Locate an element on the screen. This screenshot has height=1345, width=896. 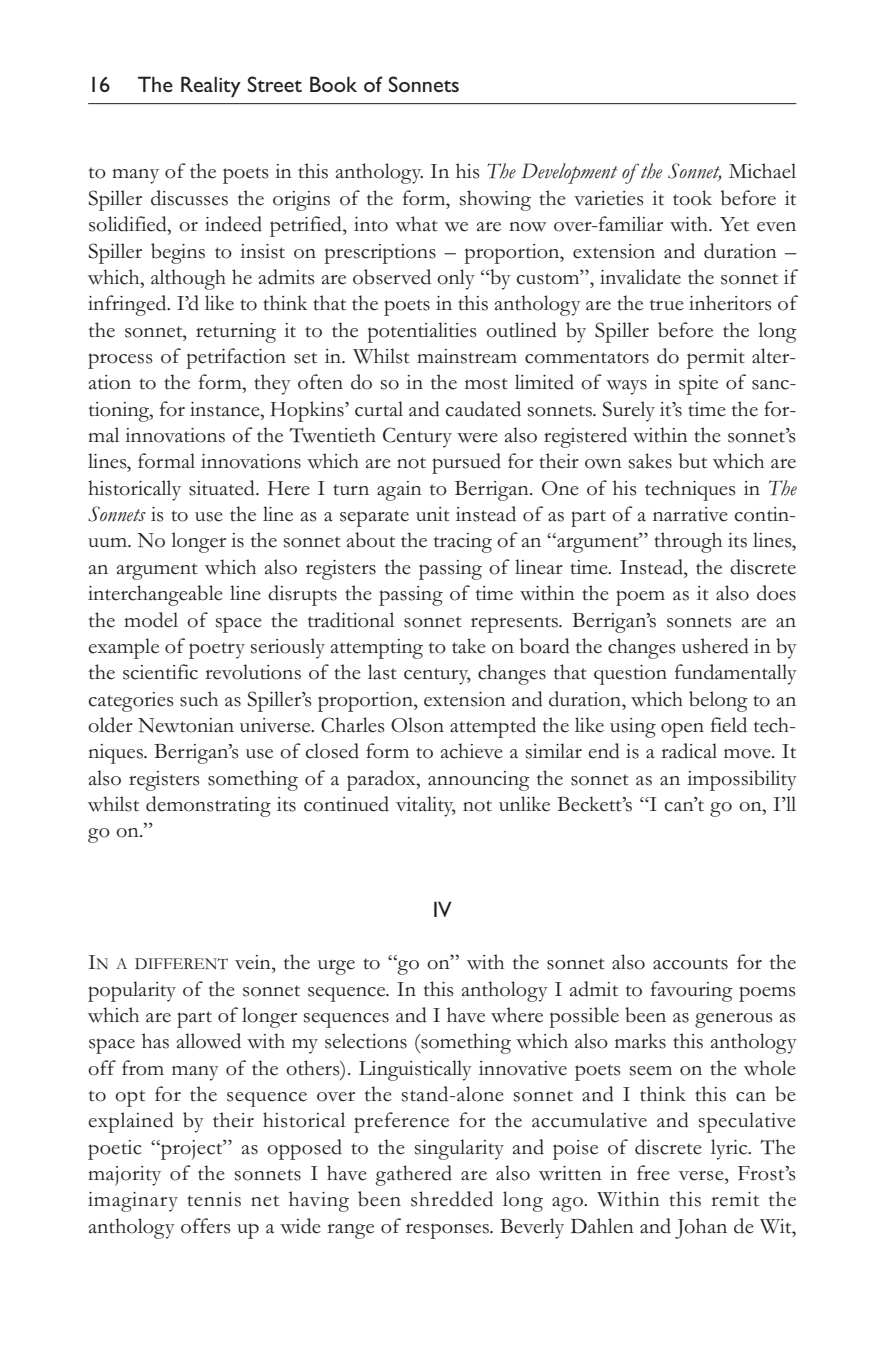
scientific is located at coordinates (160, 672).
